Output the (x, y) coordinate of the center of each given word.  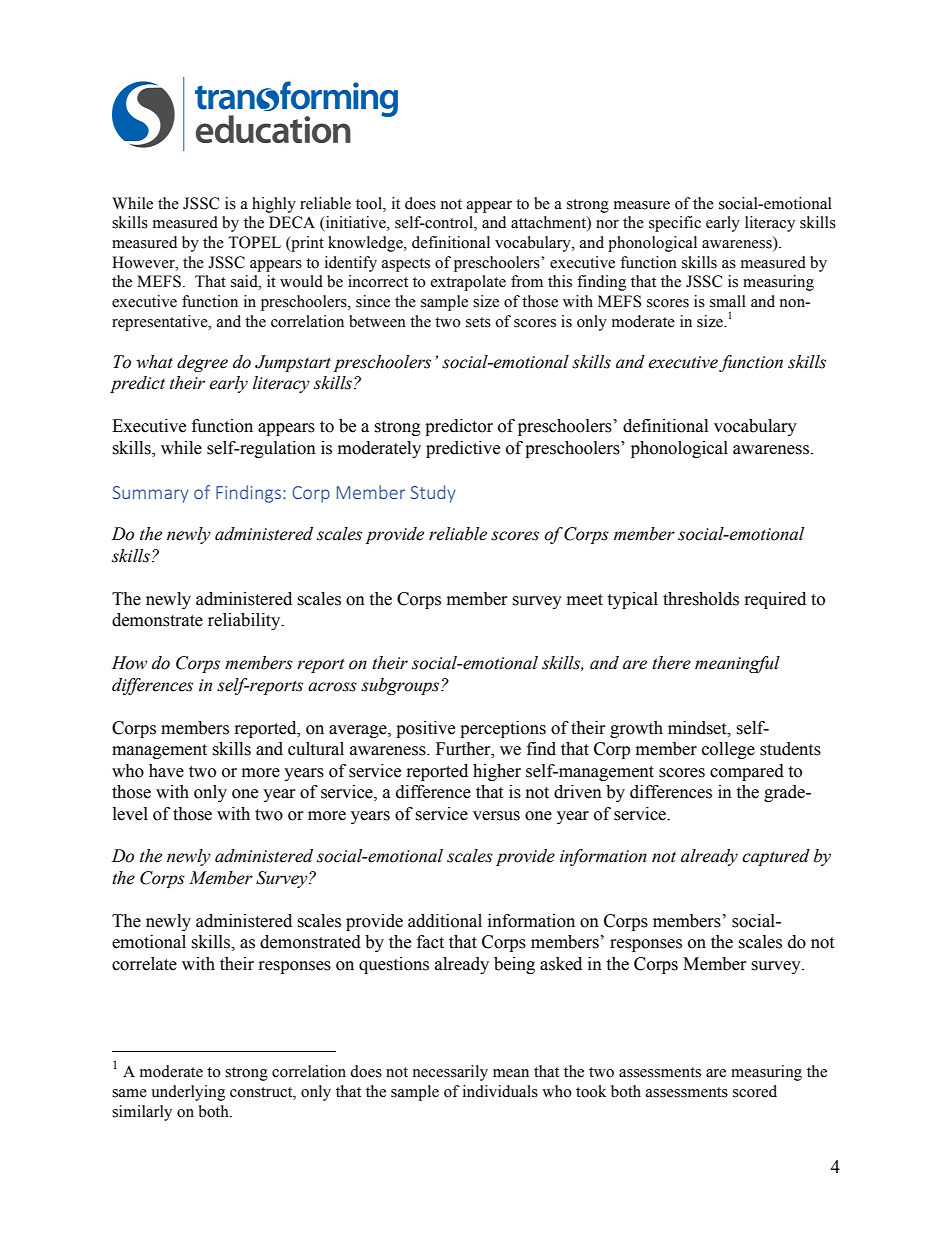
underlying (188, 1093)
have (166, 771)
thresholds (701, 599)
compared (747, 772)
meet (585, 600)
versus (496, 816)
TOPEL (254, 242)
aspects (406, 265)
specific (675, 224)
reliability (245, 621)
